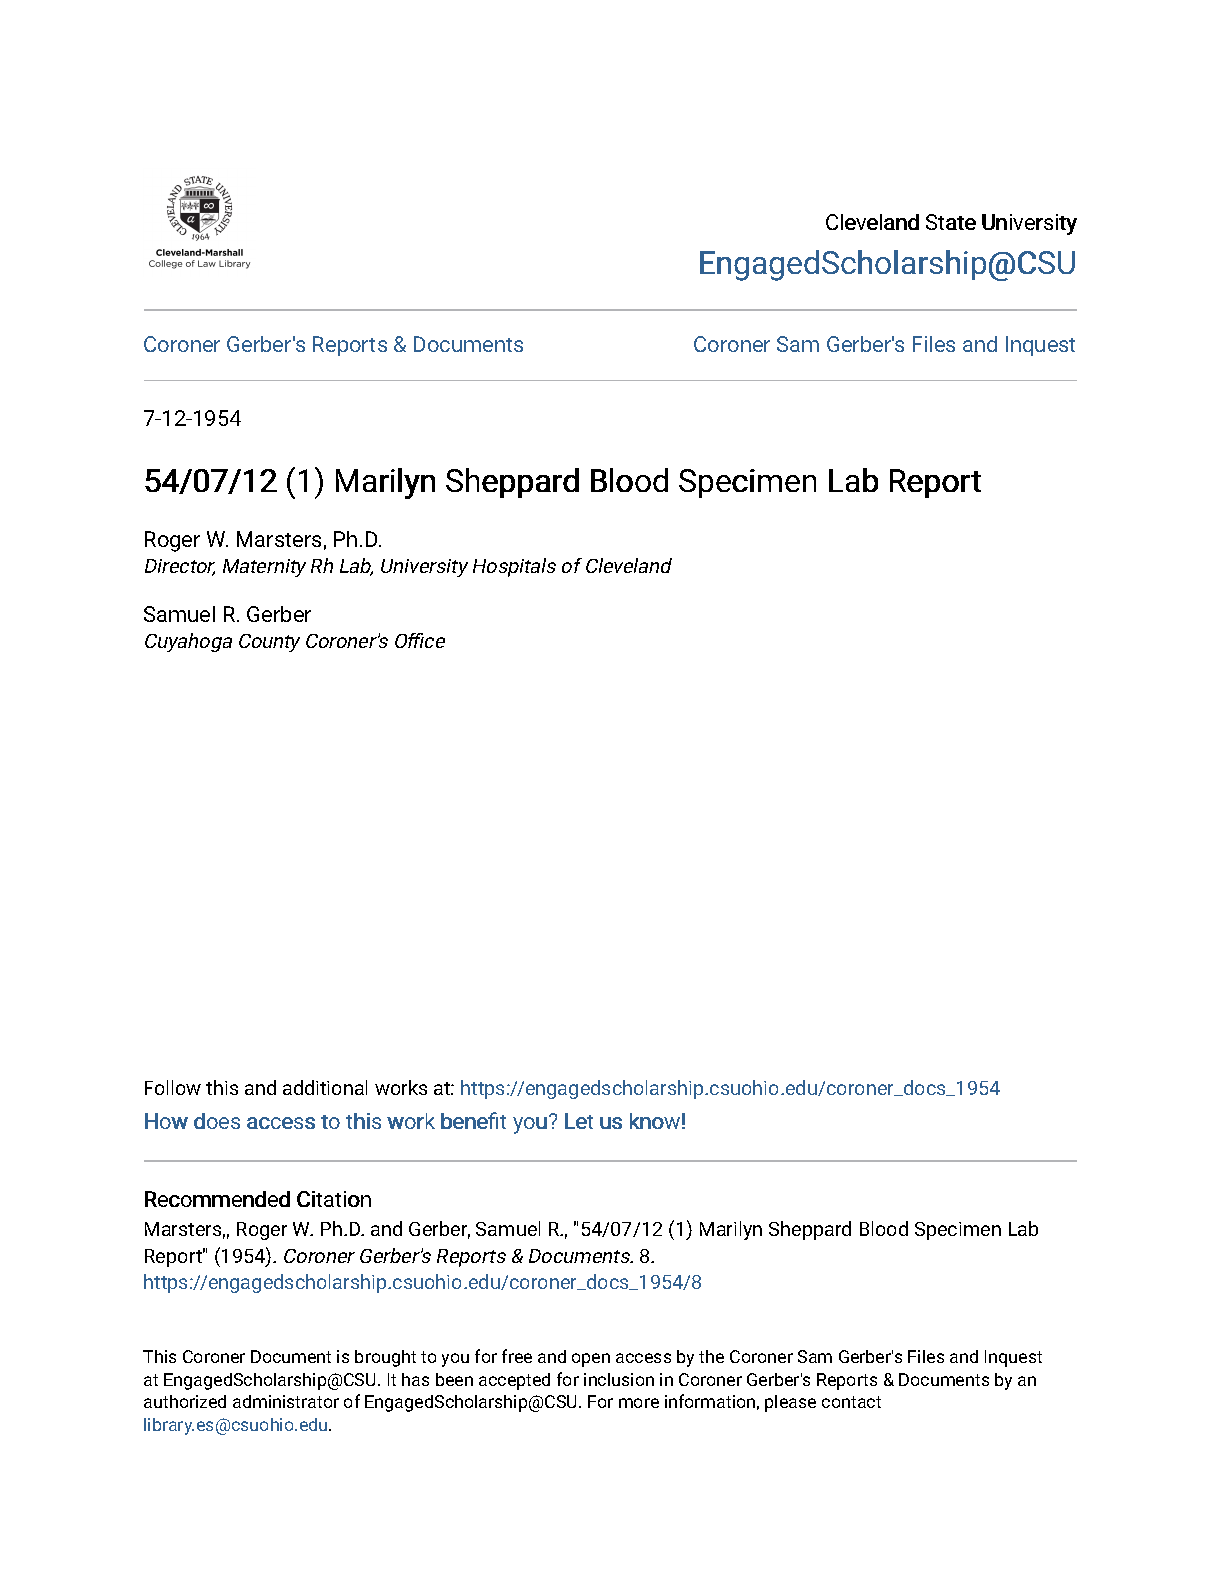 The height and width of the screenshot is (1580, 1221). Describe the element at coordinates (951, 222) in the screenshot. I see `State` at that location.
